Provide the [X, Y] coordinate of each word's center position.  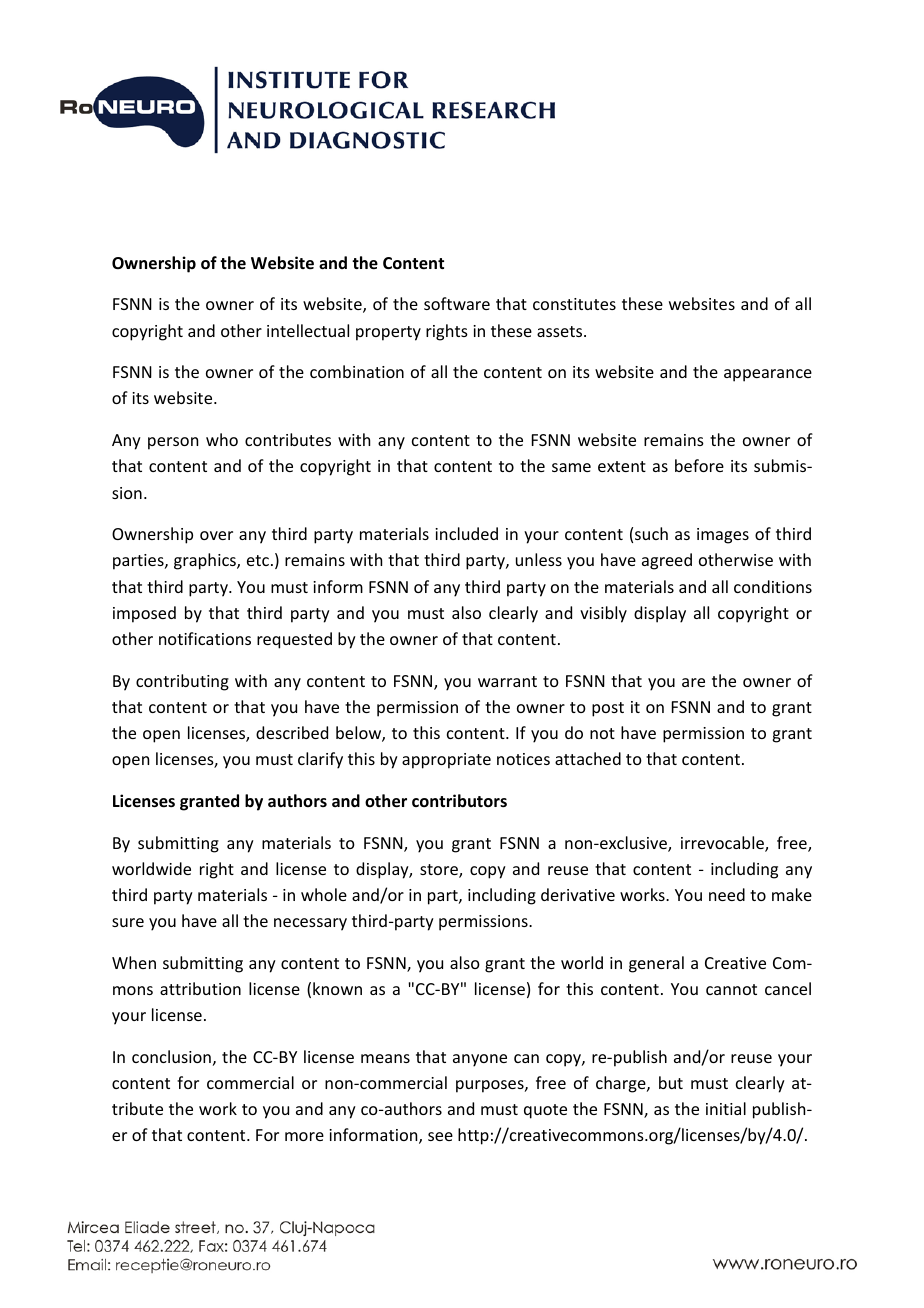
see [440, 1136]
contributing [182, 682]
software [457, 303]
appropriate [446, 761]
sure [128, 922]
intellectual [308, 330]
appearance [768, 375]
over [216, 535]
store [440, 871]
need [727, 894]
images [723, 536]
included [466, 533]
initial [726, 1108]
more [304, 1136]
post [608, 709]
